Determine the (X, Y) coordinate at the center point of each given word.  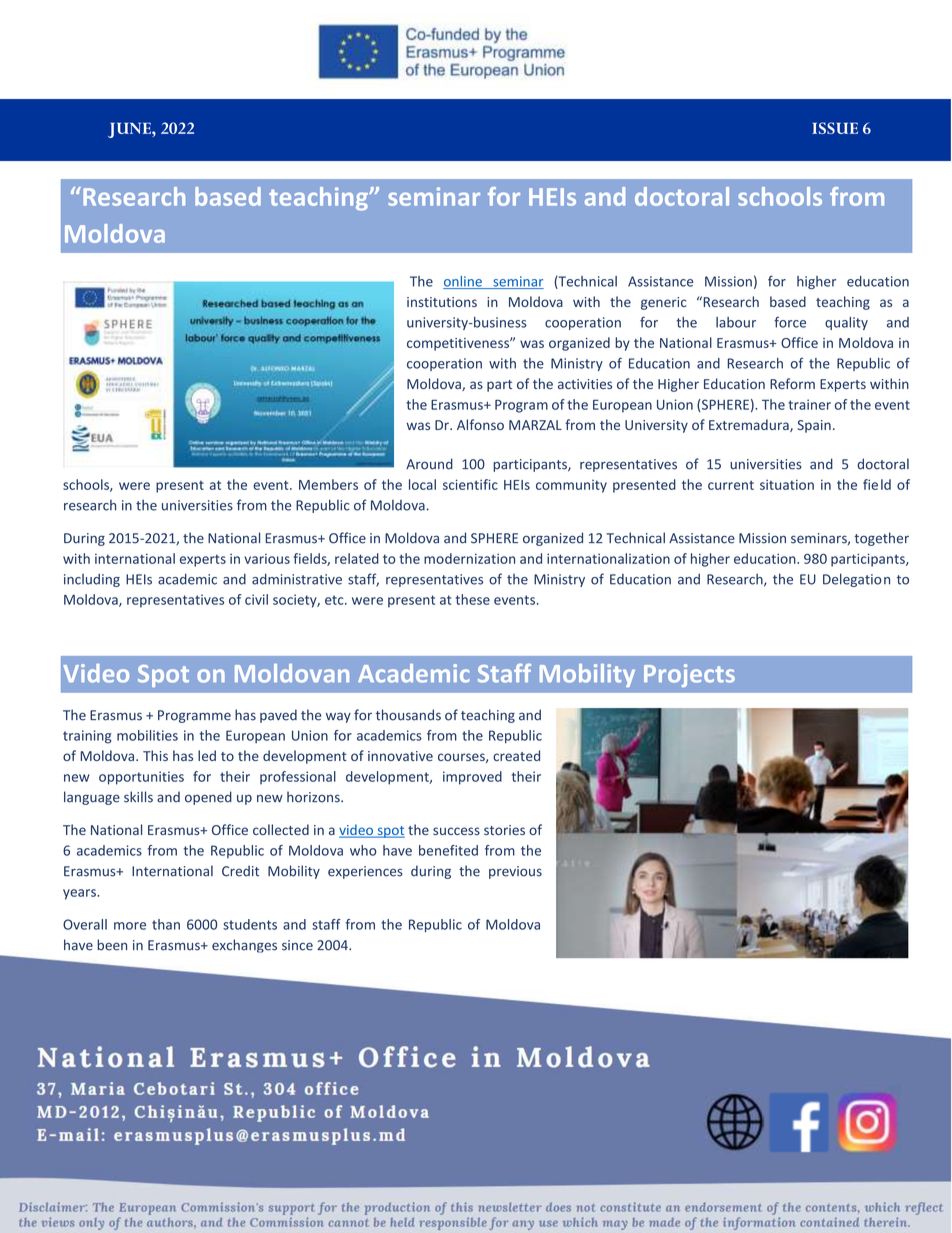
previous (515, 872)
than (166, 924)
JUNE (130, 130)
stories (504, 830)
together (881, 539)
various (267, 559)
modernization (469, 558)
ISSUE (835, 128)
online (463, 282)
